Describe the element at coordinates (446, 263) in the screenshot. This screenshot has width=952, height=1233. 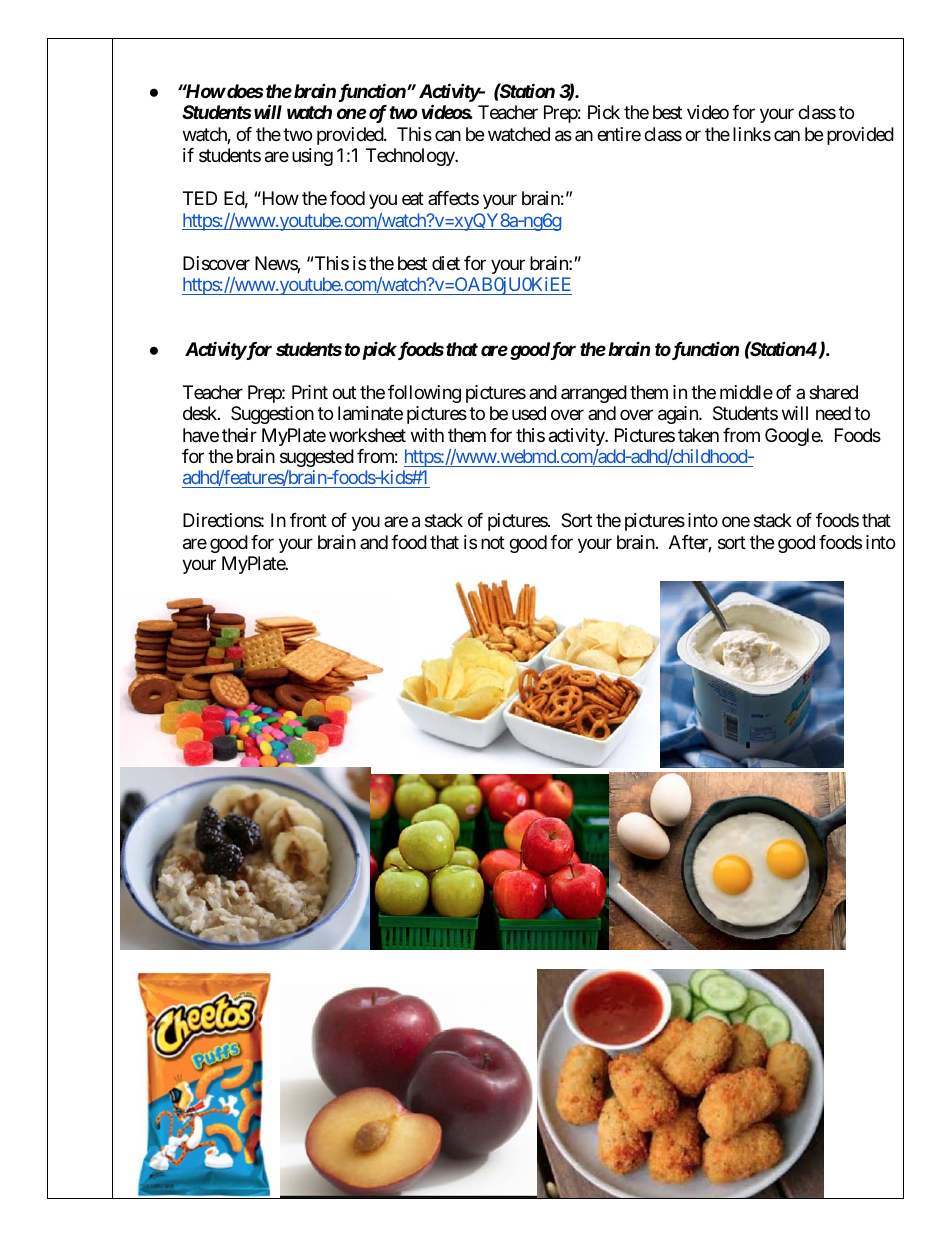
I see `diet` at that location.
